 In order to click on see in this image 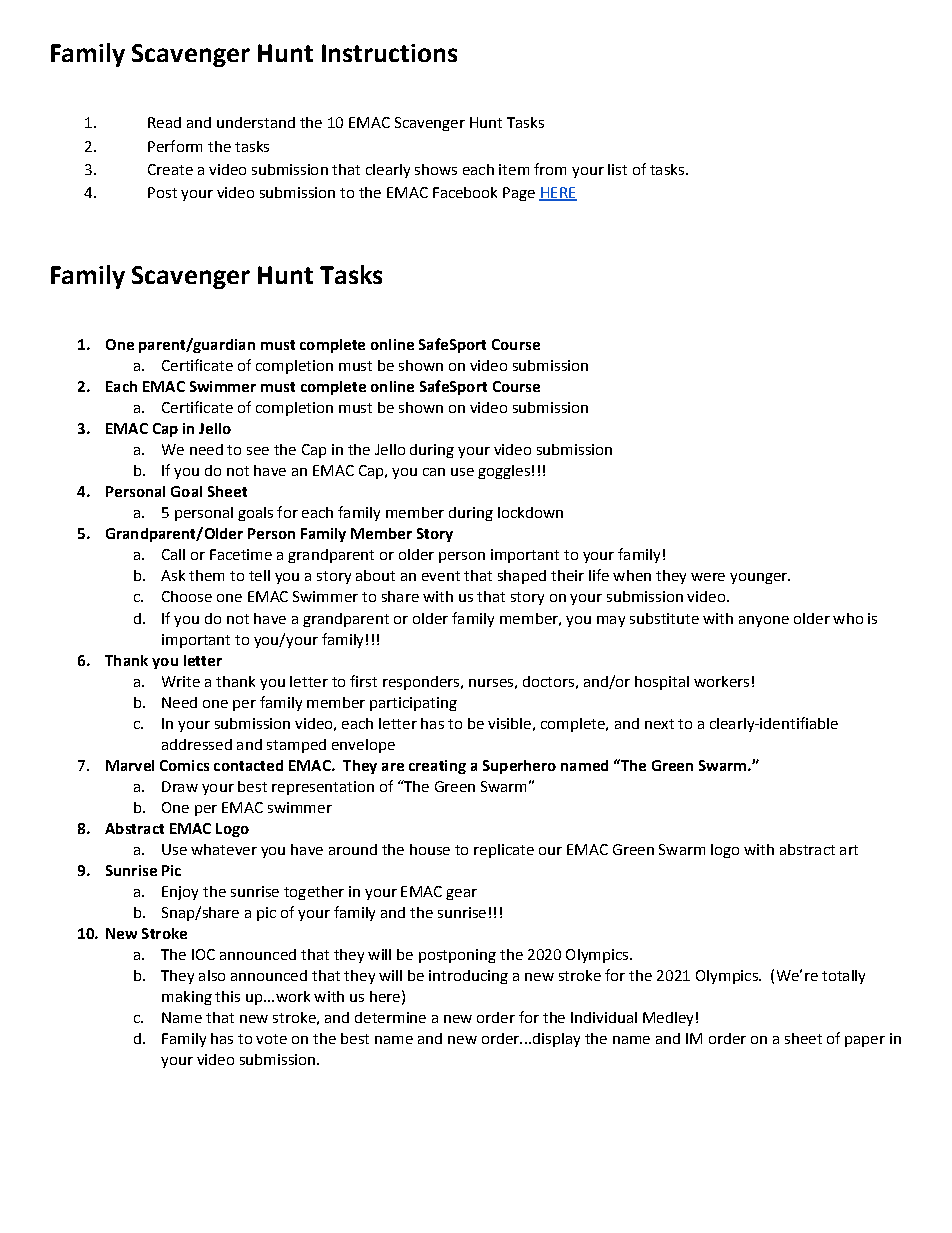, I will do `click(258, 451)`.
